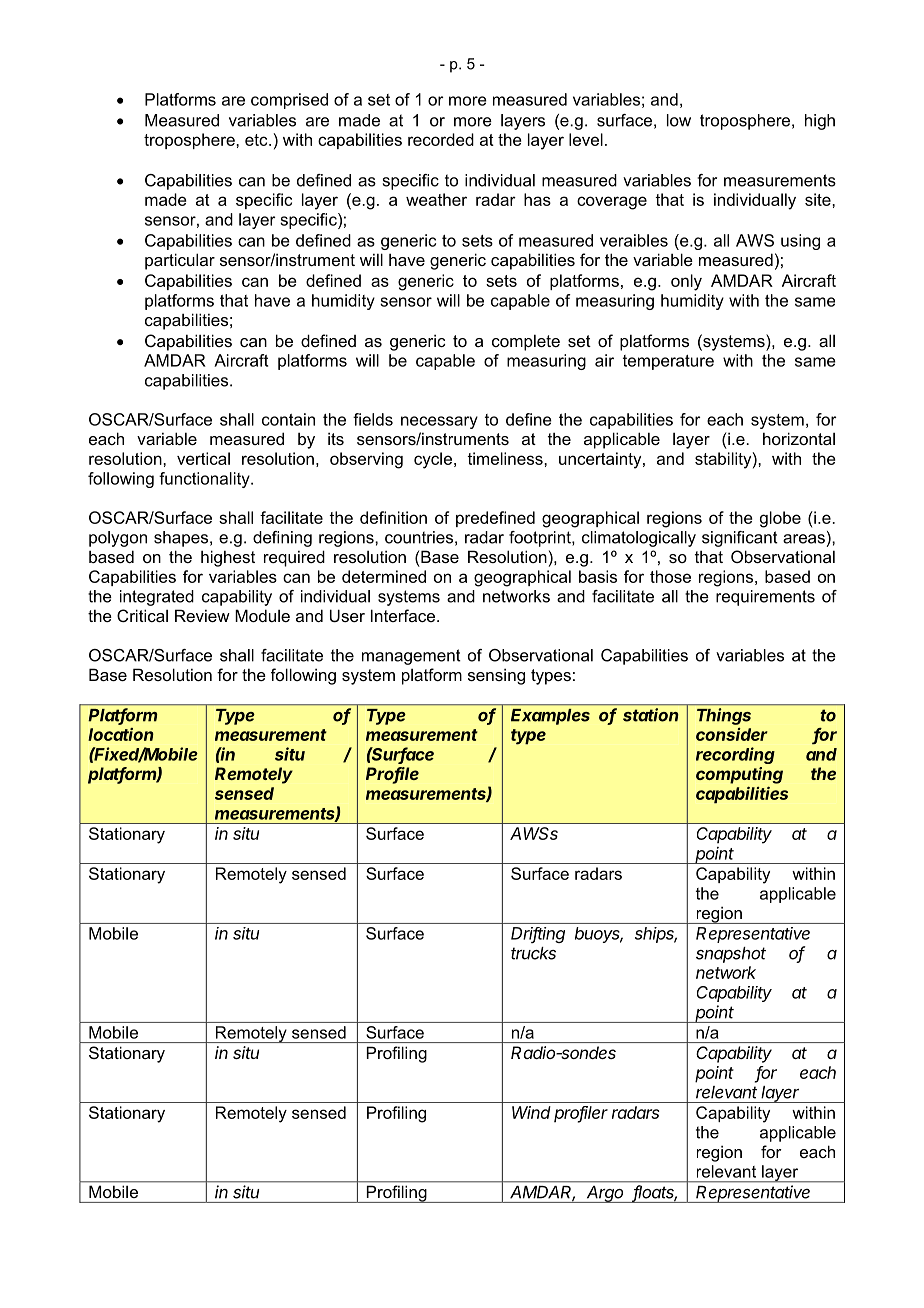 This image has width=924, height=1308. What do you see at coordinates (257, 140) in the image?
I see `etc` at bounding box center [257, 140].
